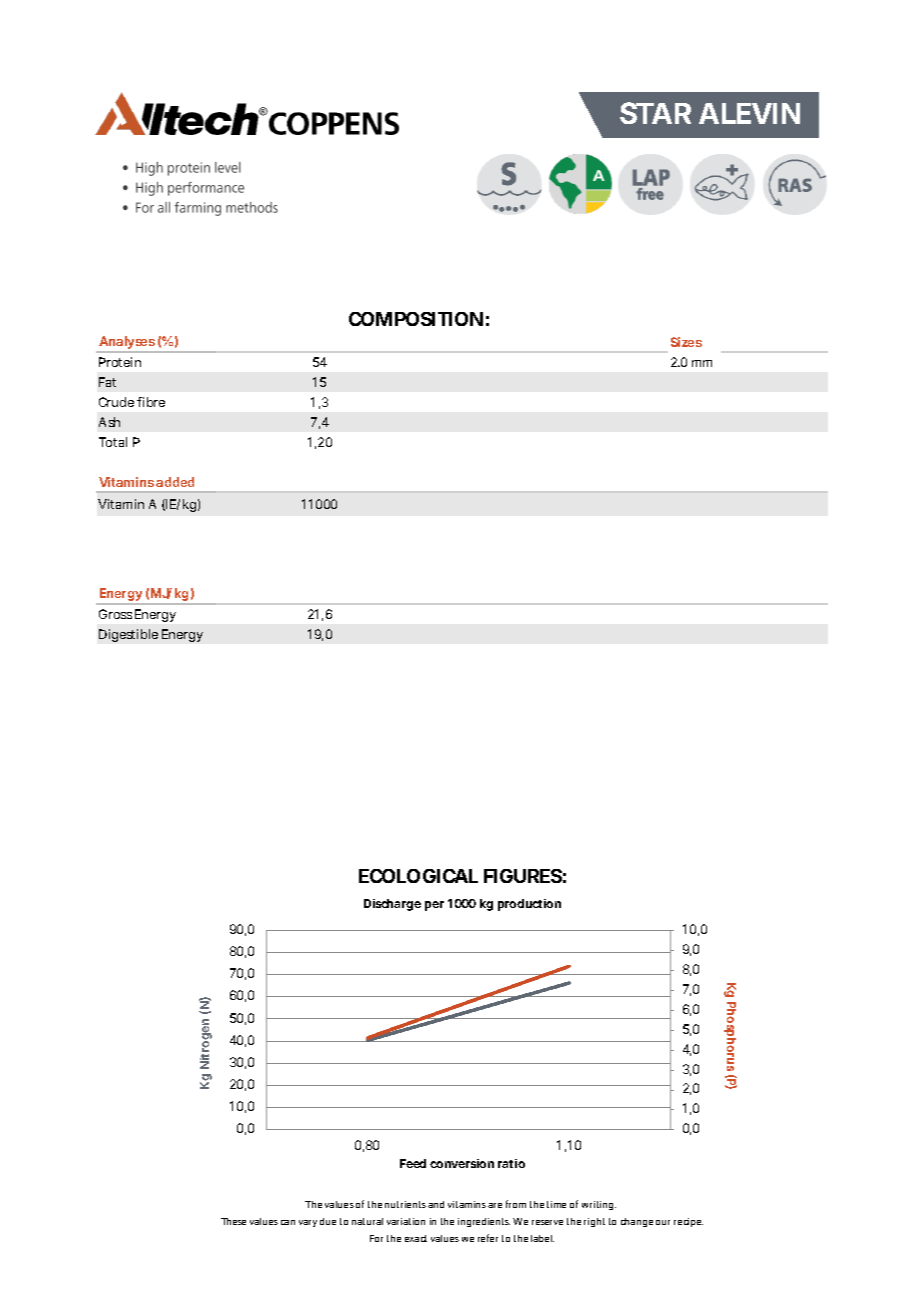  I want to click on per, so click(434, 906).
